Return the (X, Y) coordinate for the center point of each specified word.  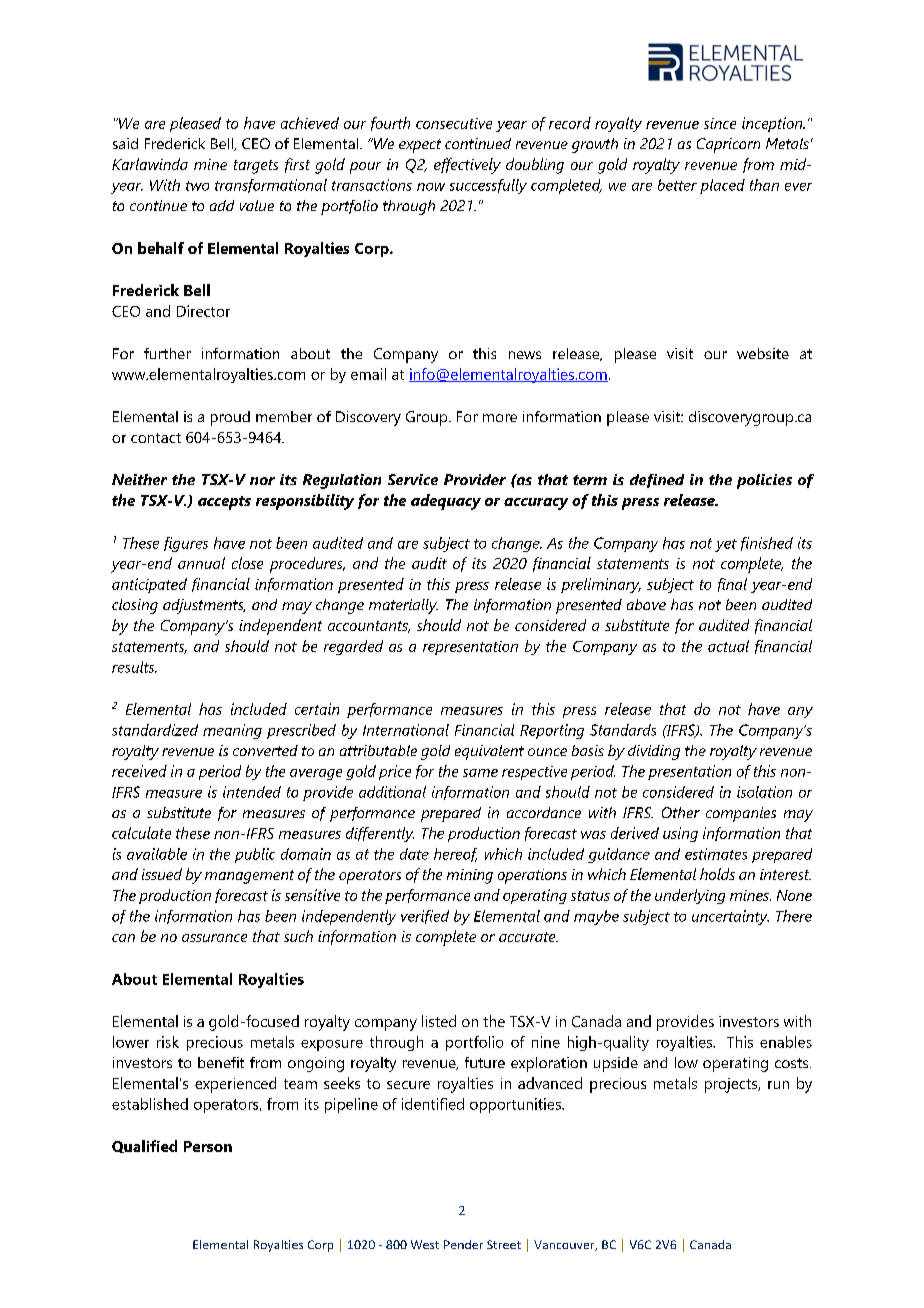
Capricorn (728, 145)
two (197, 186)
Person (208, 1146)
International (406, 730)
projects (732, 1085)
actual (728, 646)
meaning (232, 731)
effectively (467, 166)
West (425, 1244)
